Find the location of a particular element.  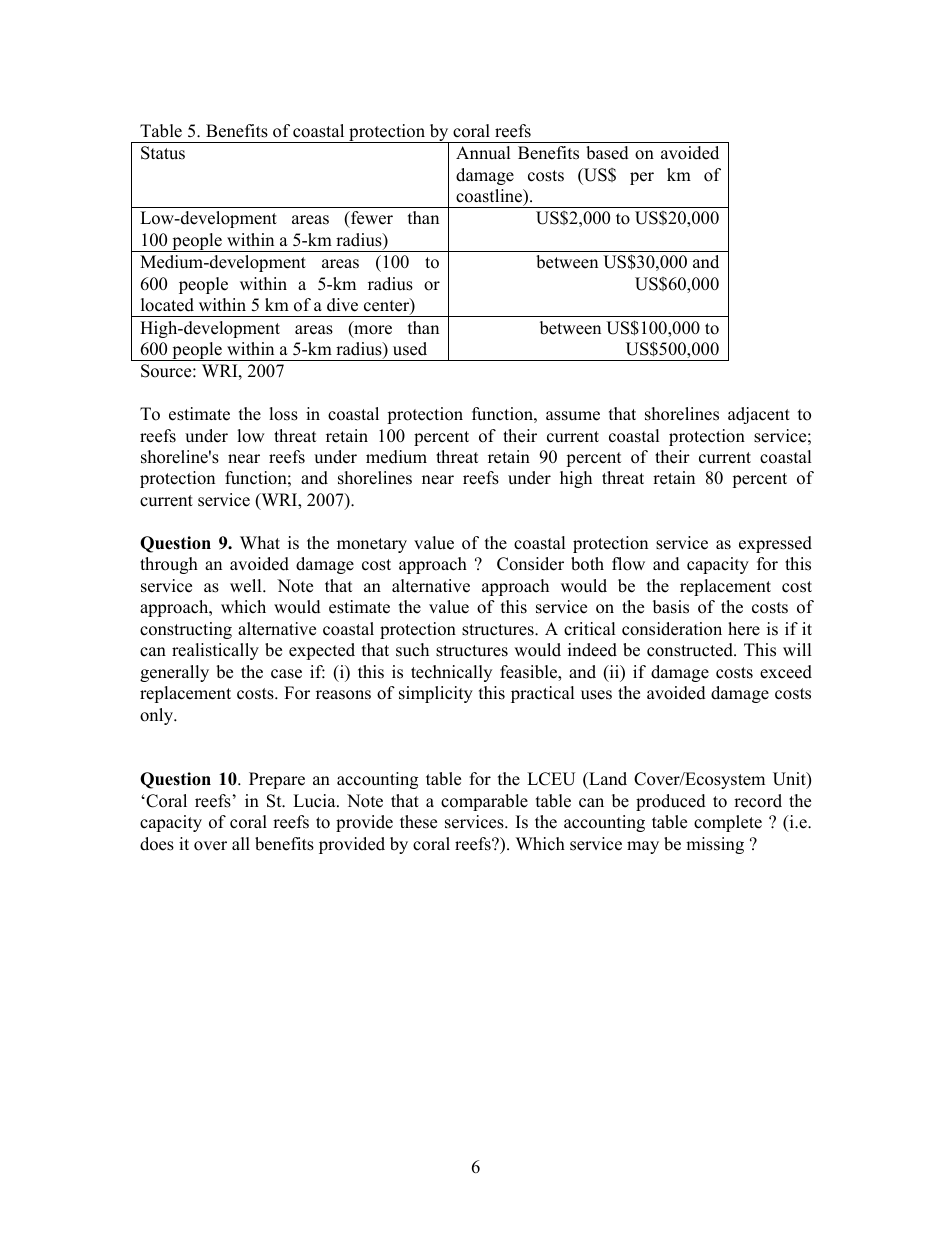

realistically is located at coordinates (215, 651).
